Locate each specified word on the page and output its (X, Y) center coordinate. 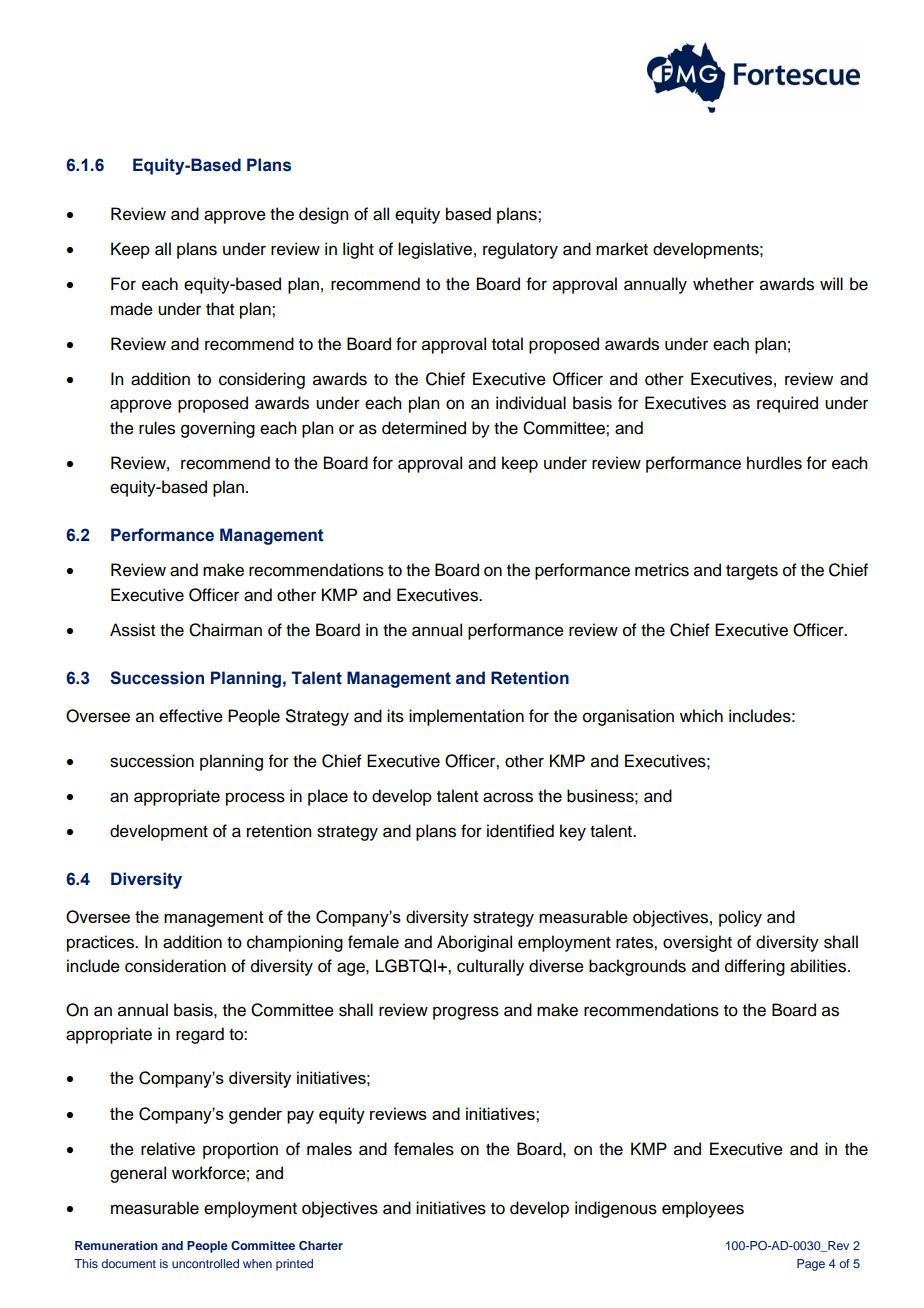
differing (755, 967)
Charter (321, 1246)
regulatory (520, 250)
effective (191, 716)
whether (723, 284)
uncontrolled (205, 1263)
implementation (466, 717)
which (701, 716)
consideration (175, 966)
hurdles (774, 463)
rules (157, 428)
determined (424, 428)
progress (466, 1013)
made (132, 309)
